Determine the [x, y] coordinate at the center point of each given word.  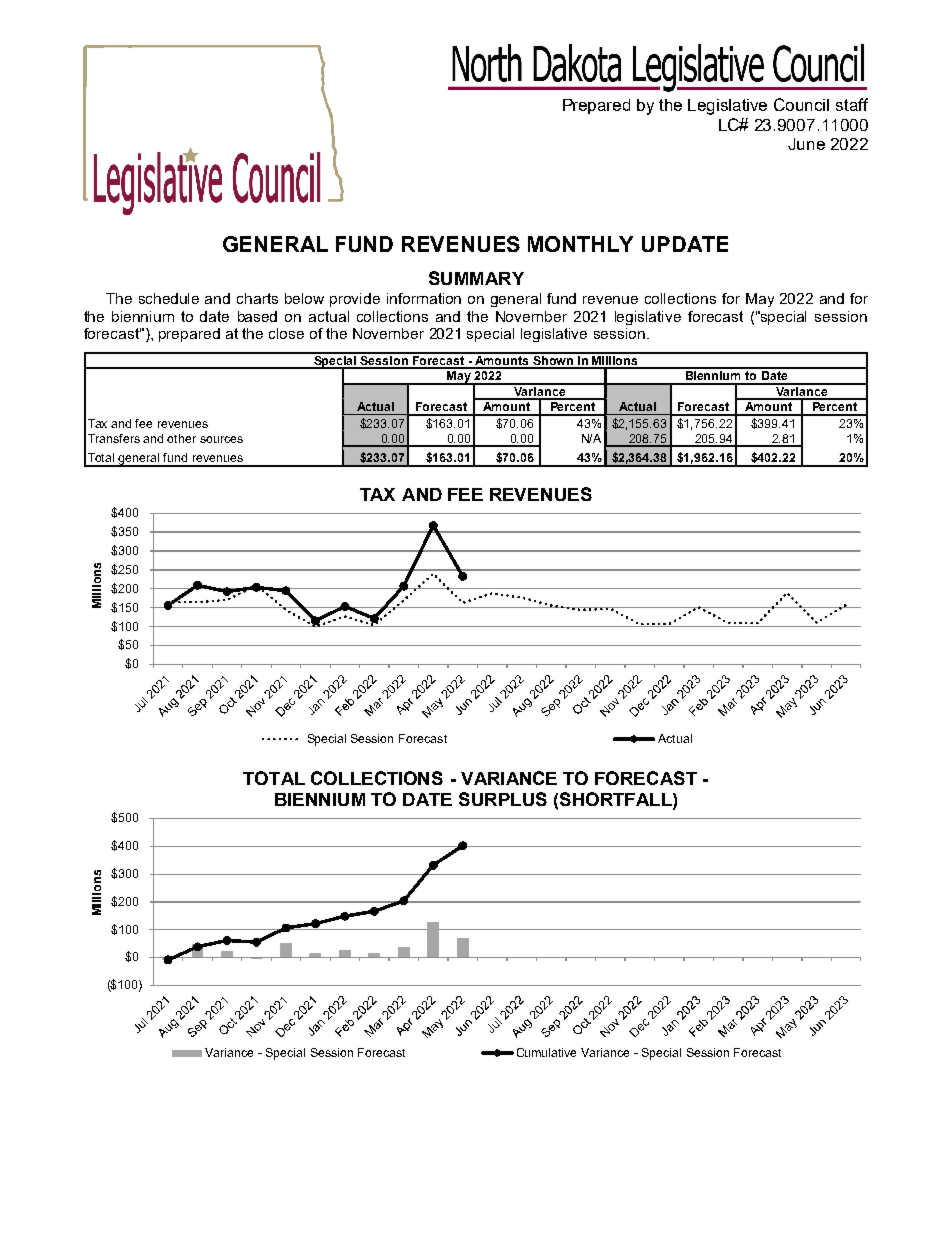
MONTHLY [580, 244]
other [181, 438]
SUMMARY [476, 278]
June [806, 144]
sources [221, 439]
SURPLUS [503, 799]
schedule [169, 298]
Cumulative [546, 1052]
